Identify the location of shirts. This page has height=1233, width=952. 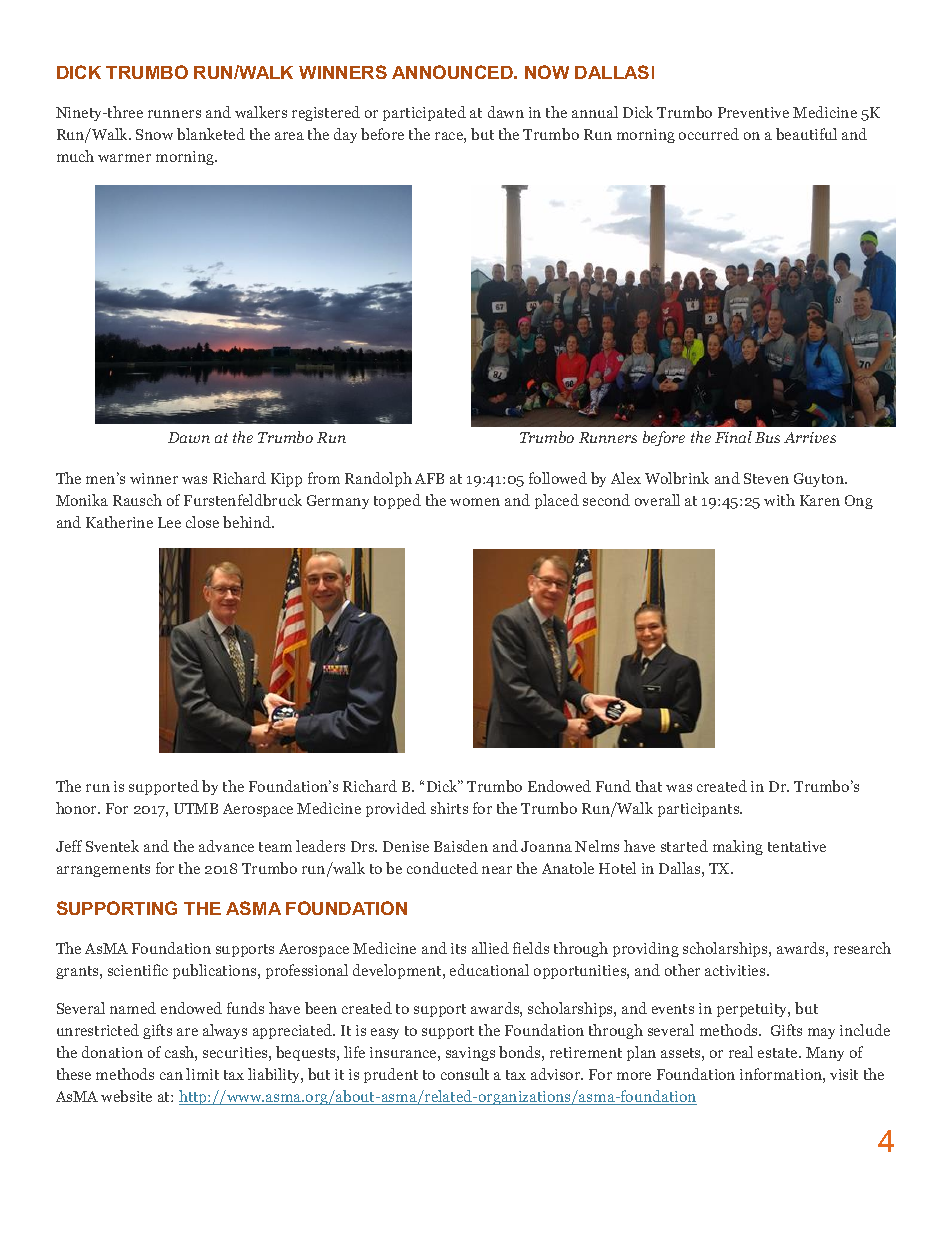
(449, 808).
